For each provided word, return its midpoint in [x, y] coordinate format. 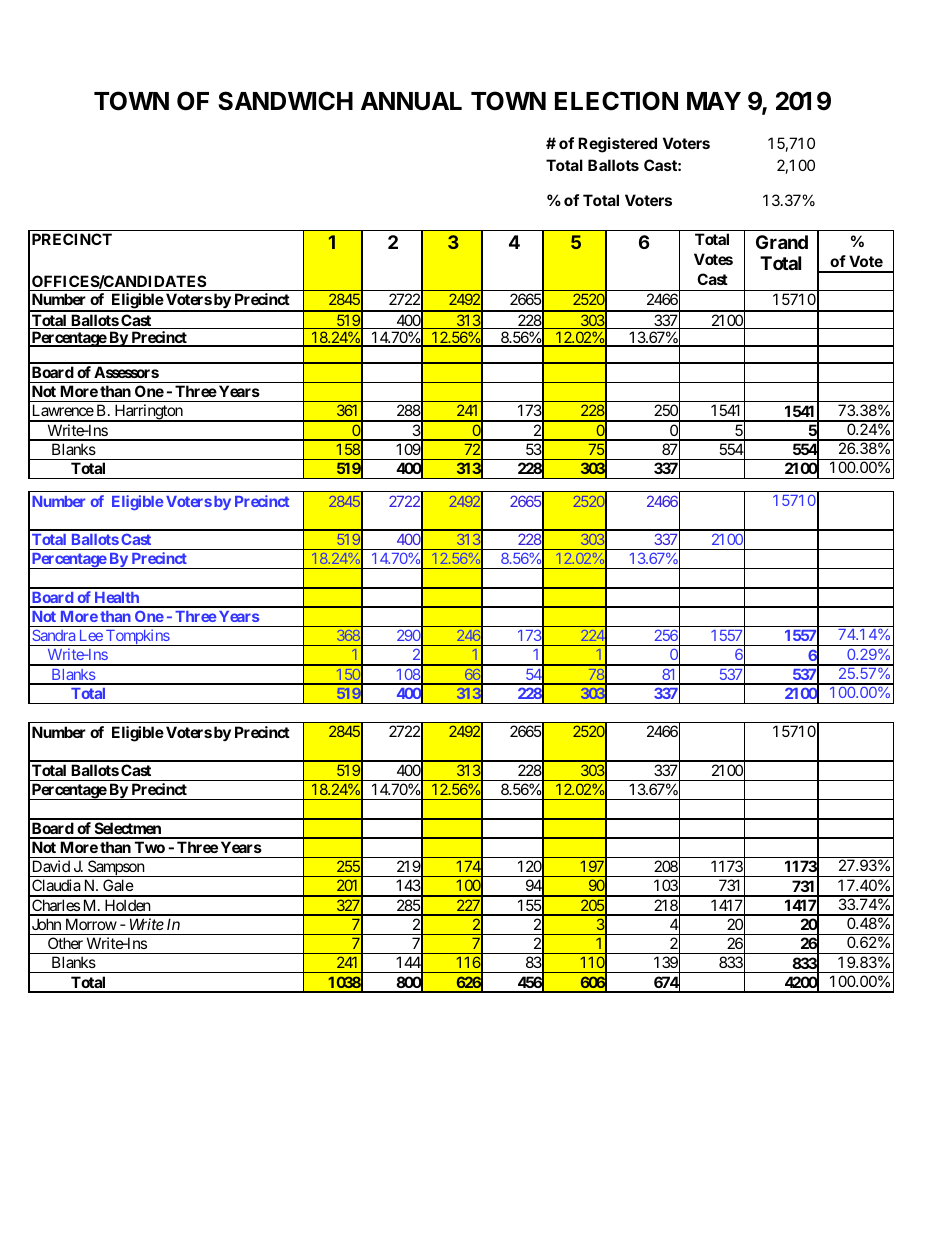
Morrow [91, 924]
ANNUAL [411, 101]
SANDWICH [285, 101]
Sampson [116, 868]
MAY [714, 101]
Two [150, 847]
